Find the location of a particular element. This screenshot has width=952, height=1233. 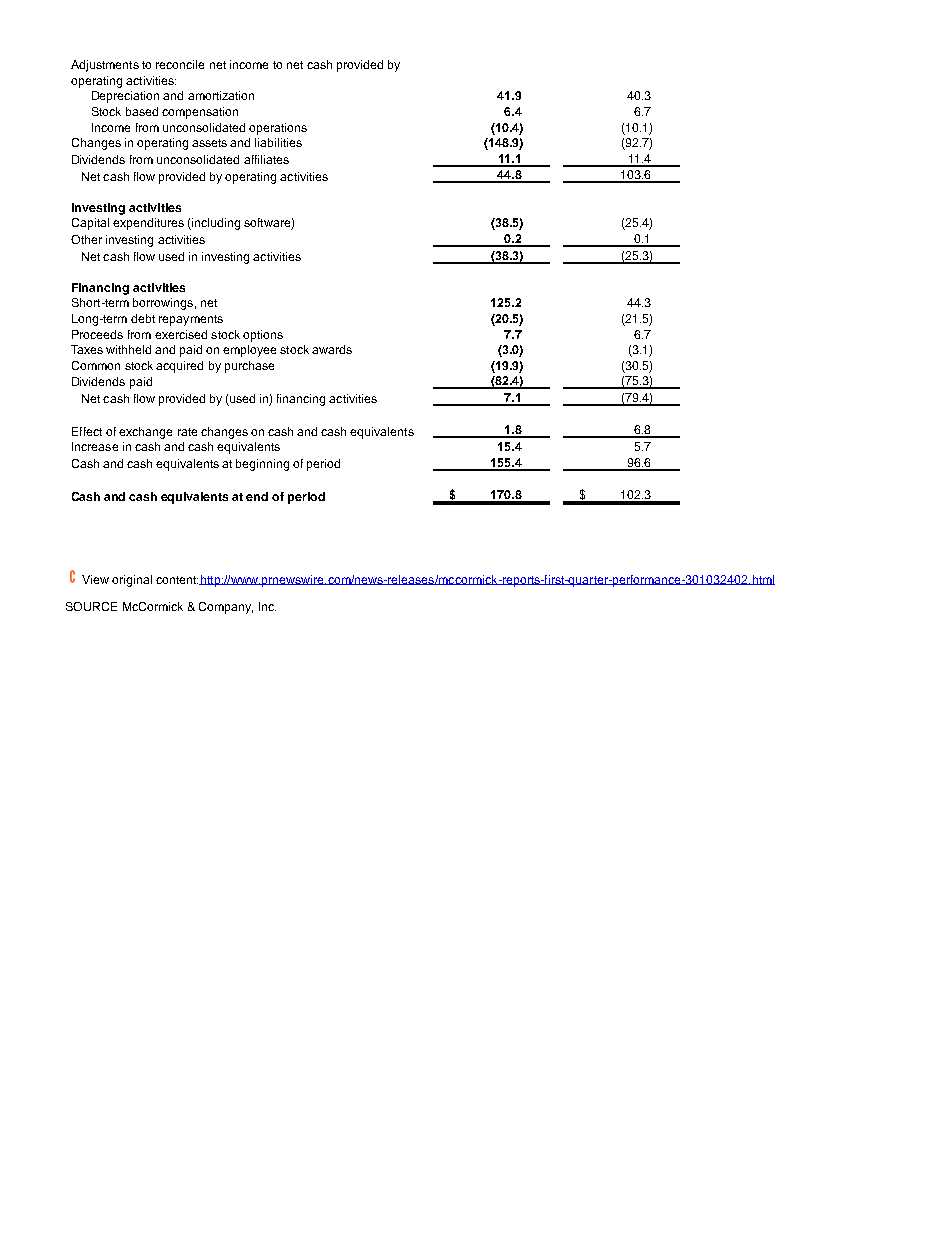

including is located at coordinates (215, 224).
